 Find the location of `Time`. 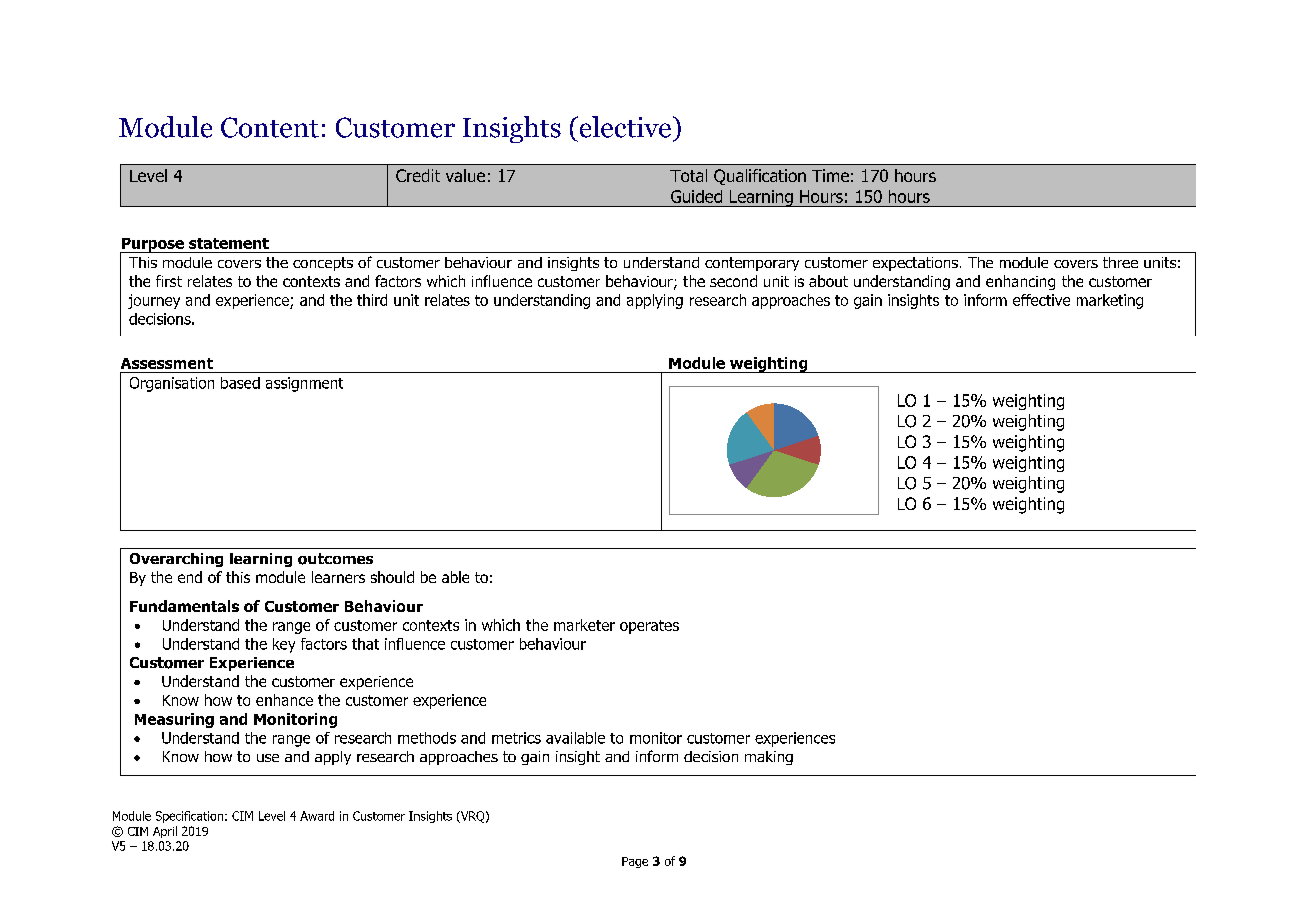

Time is located at coordinates (830, 175).
